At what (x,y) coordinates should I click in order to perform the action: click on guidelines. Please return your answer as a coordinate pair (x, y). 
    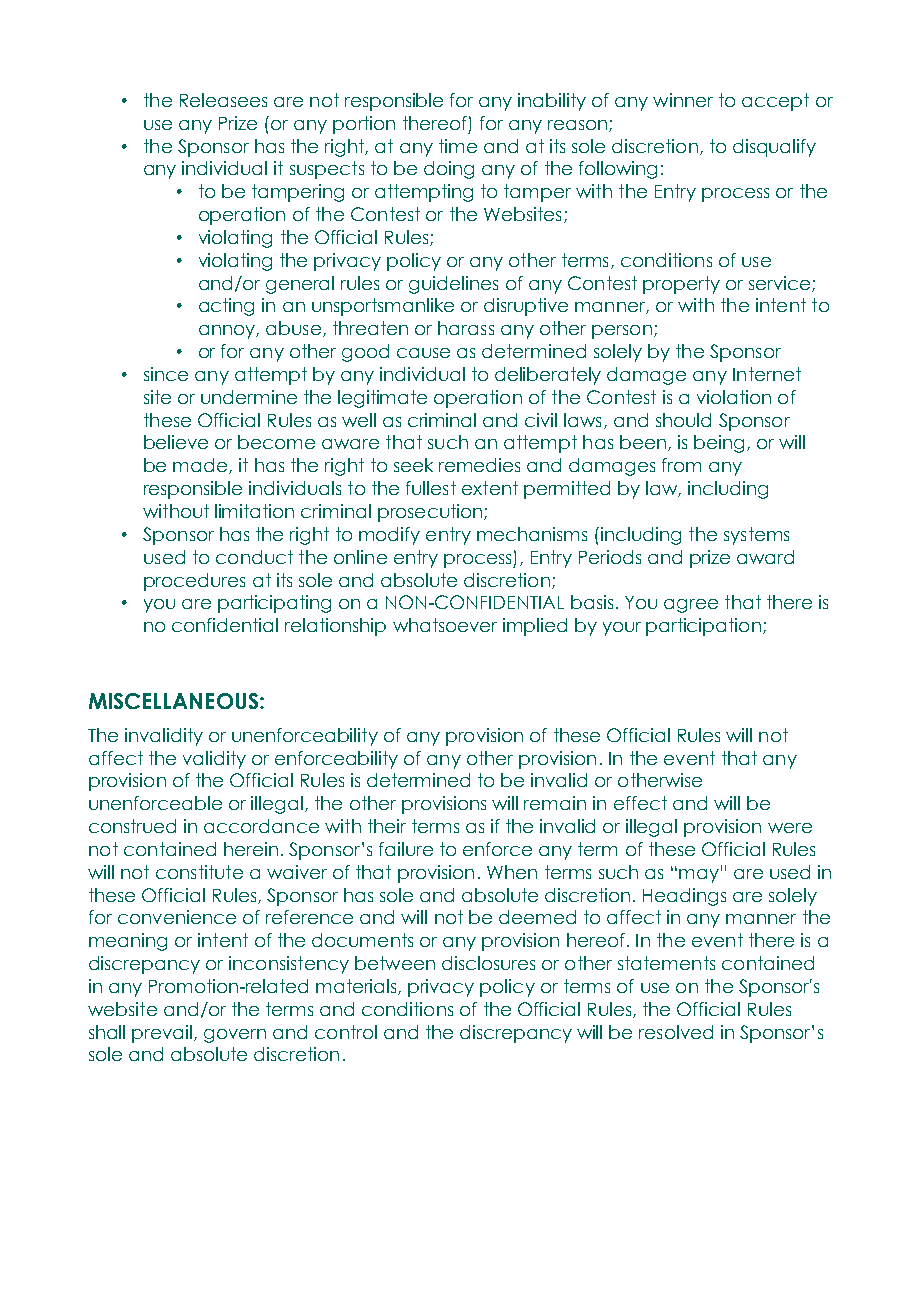
    Looking at the image, I should click on (453, 285).
